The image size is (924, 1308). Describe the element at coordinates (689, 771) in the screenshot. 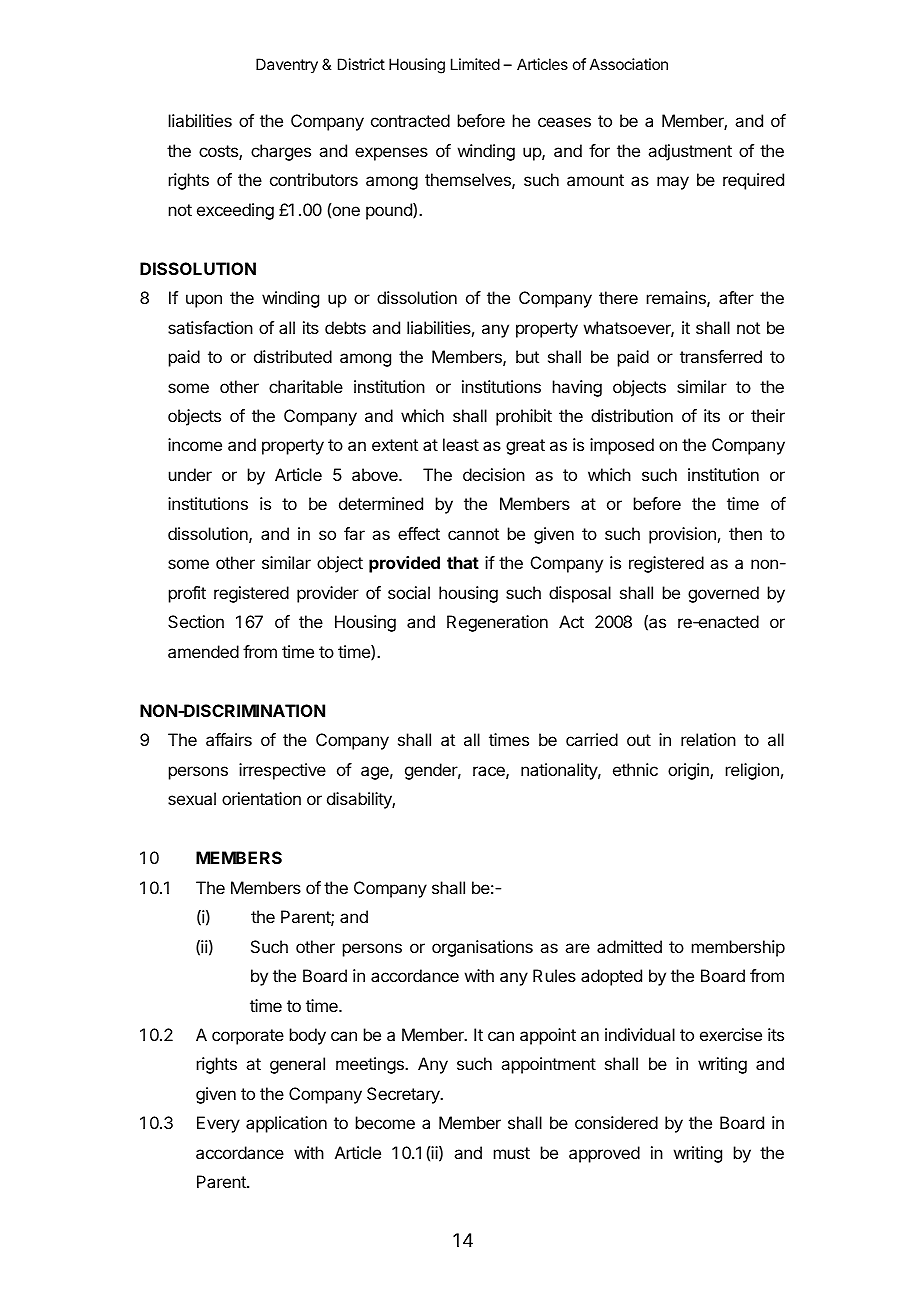

I see `origin` at that location.
